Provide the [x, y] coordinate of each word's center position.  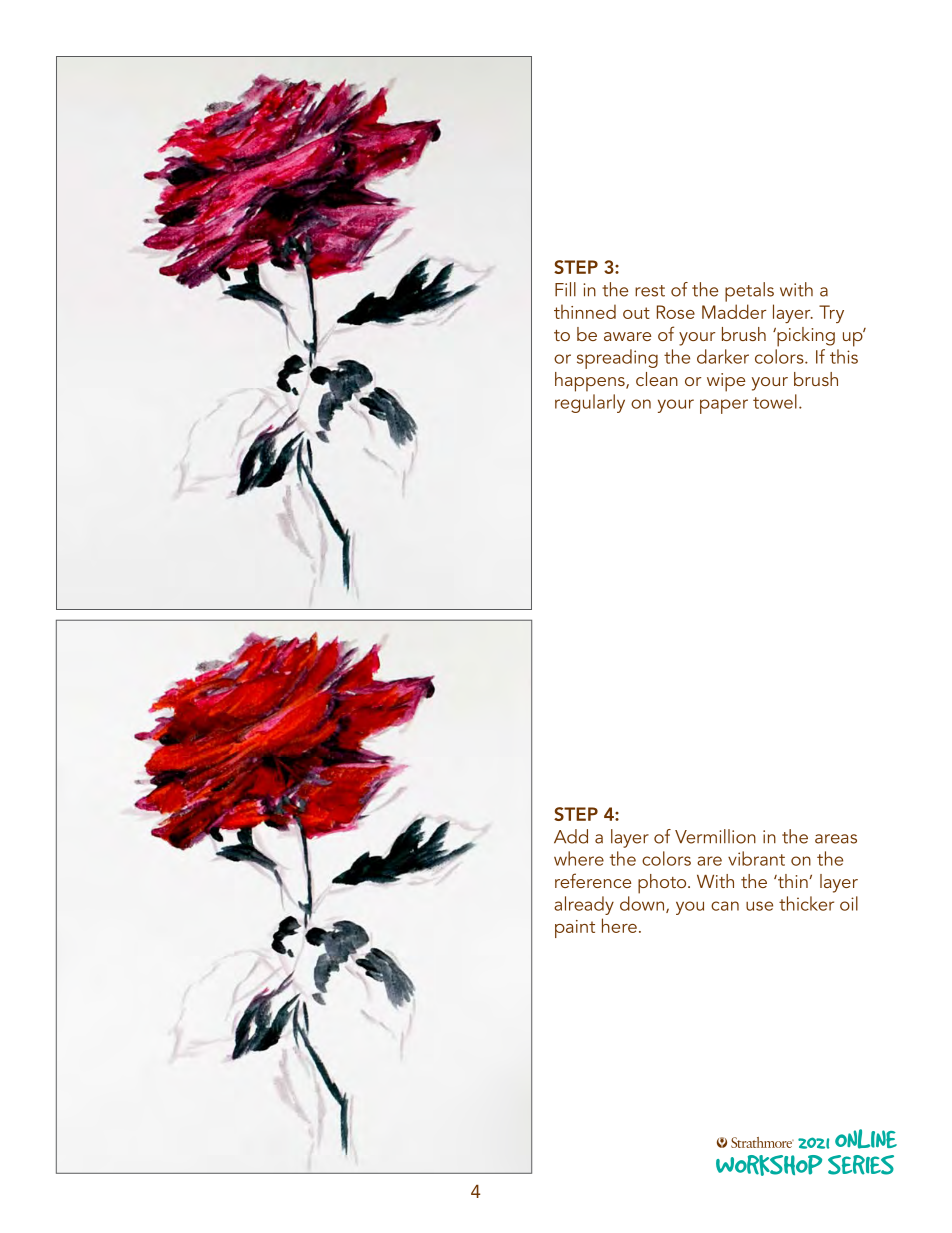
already [584, 905]
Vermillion [715, 836]
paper [724, 406]
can [725, 906]
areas [836, 839]
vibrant [756, 858]
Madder [734, 311]
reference [593, 880]
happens [591, 382]
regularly [590, 403]
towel [775, 401]
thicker [806, 903]
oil [849, 903]
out [636, 313]
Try [831, 314]
